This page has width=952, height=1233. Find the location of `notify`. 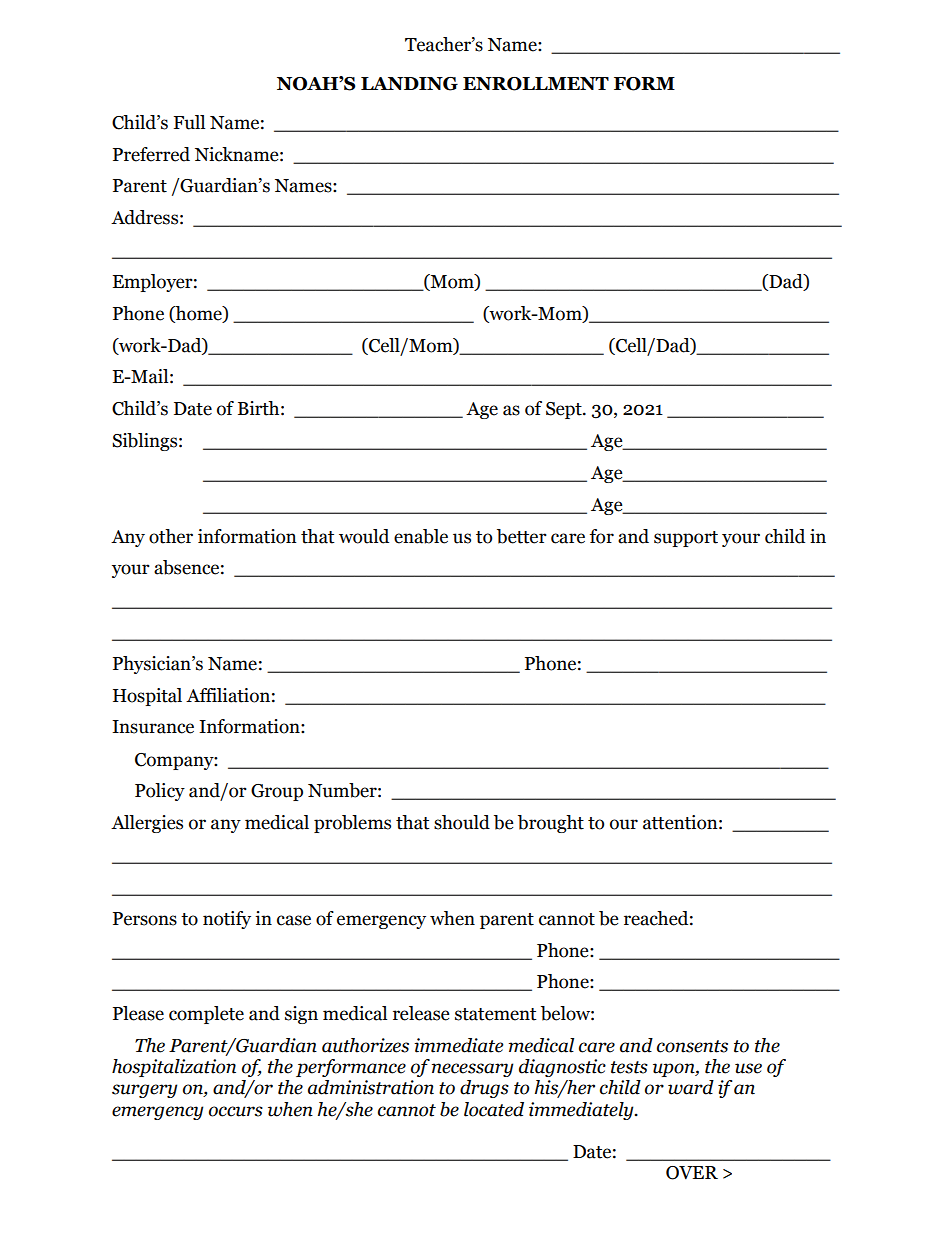

notify is located at coordinates (227, 920).
